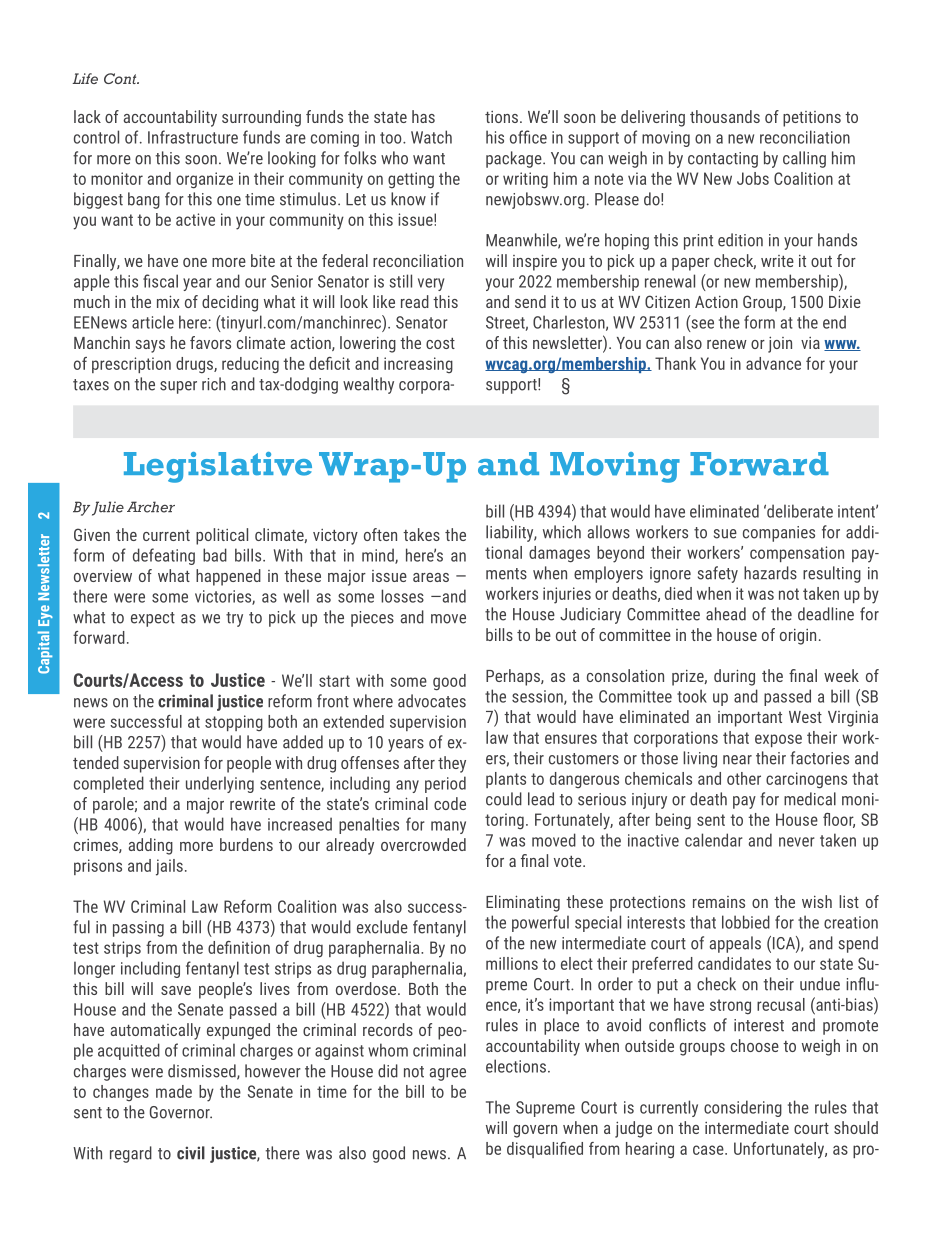 This page has width=952, height=1233. Describe the element at coordinates (431, 577) in the page. I see `areas` at that location.
